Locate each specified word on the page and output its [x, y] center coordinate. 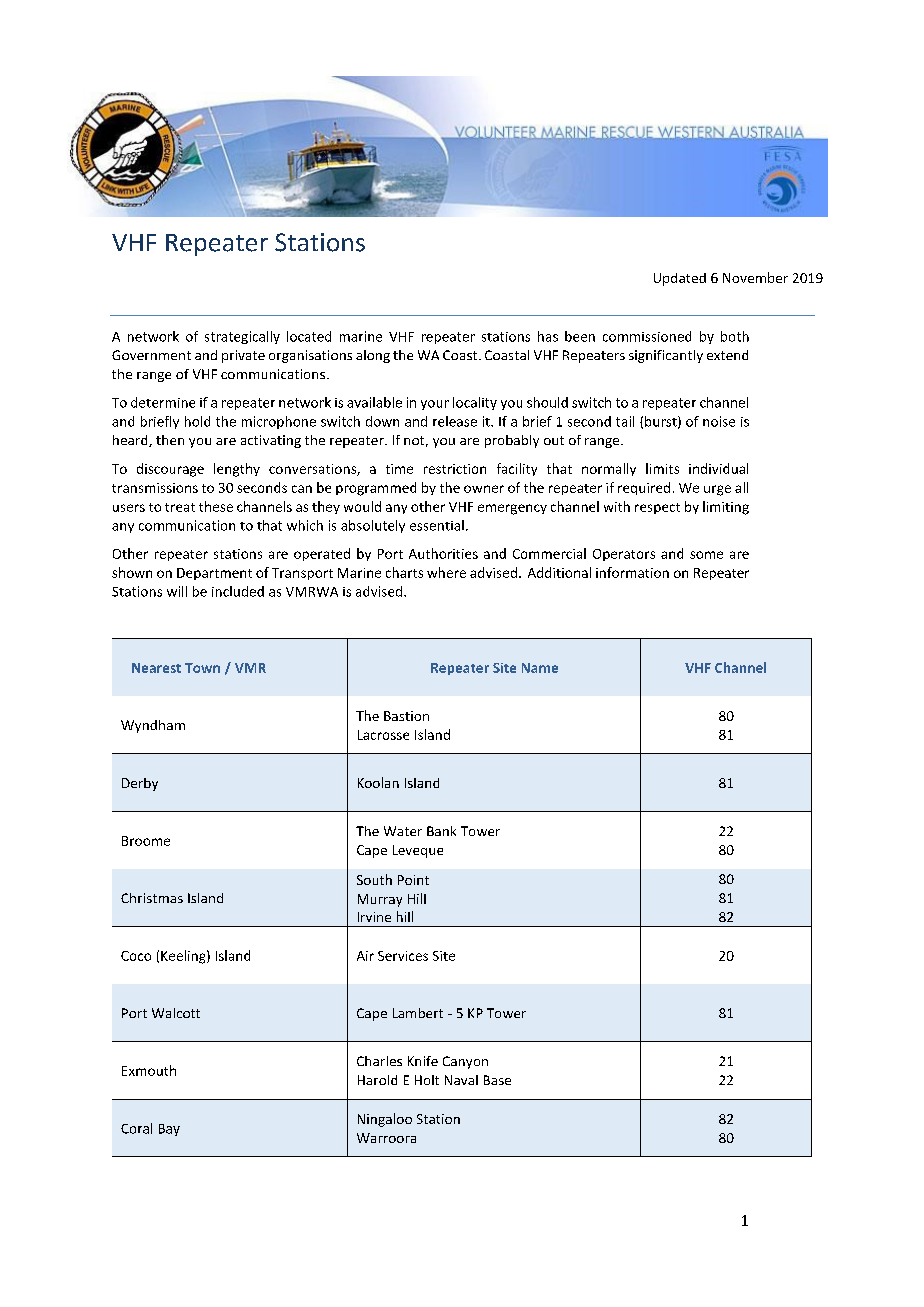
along [373, 356]
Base [497, 1080]
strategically [242, 337]
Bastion [406, 716]
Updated [680, 279]
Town [202, 668]
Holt [427, 1080]
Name [540, 668]
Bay [169, 1130]
